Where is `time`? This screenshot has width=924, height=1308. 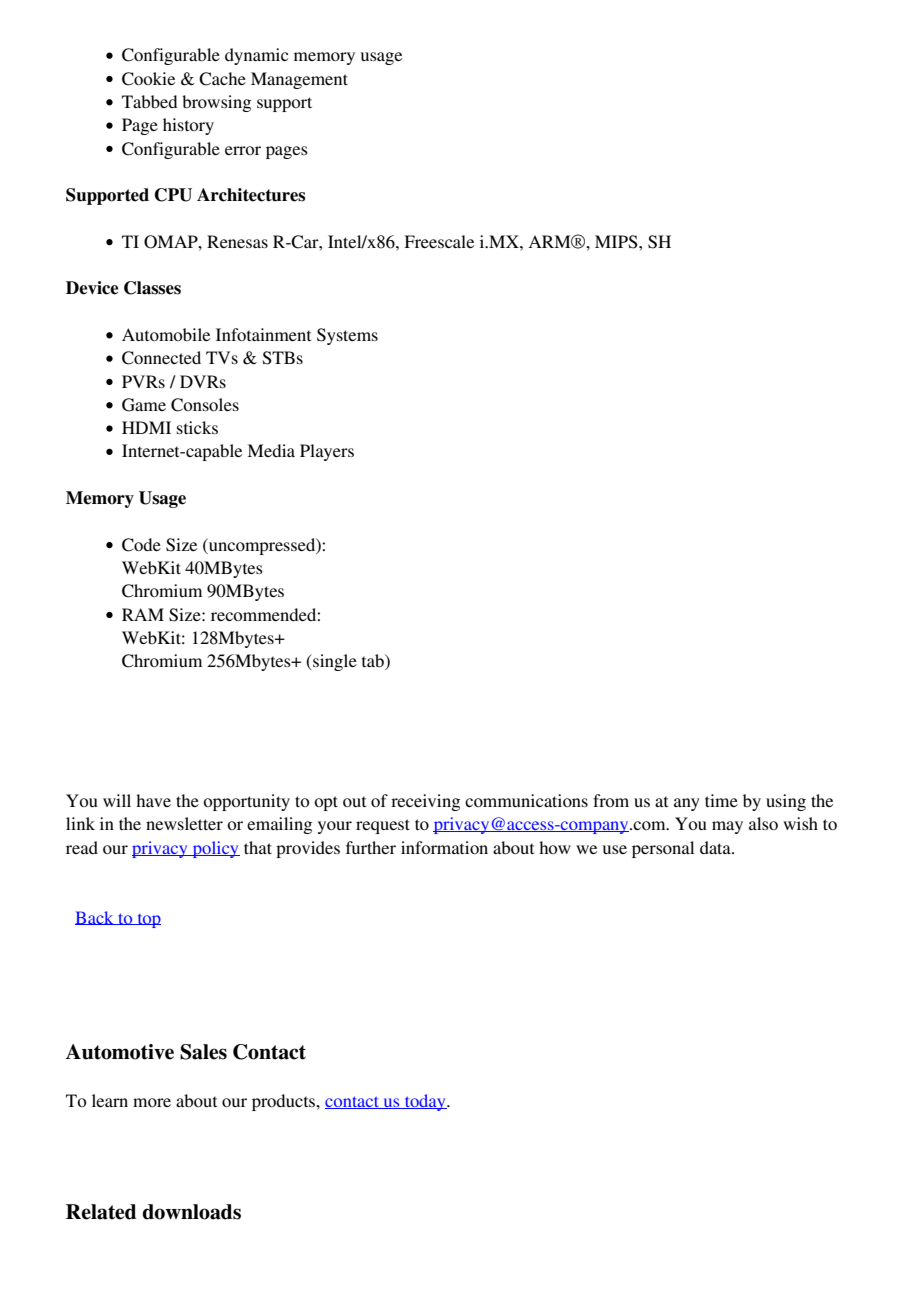
time is located at coordinates (721, 800).
